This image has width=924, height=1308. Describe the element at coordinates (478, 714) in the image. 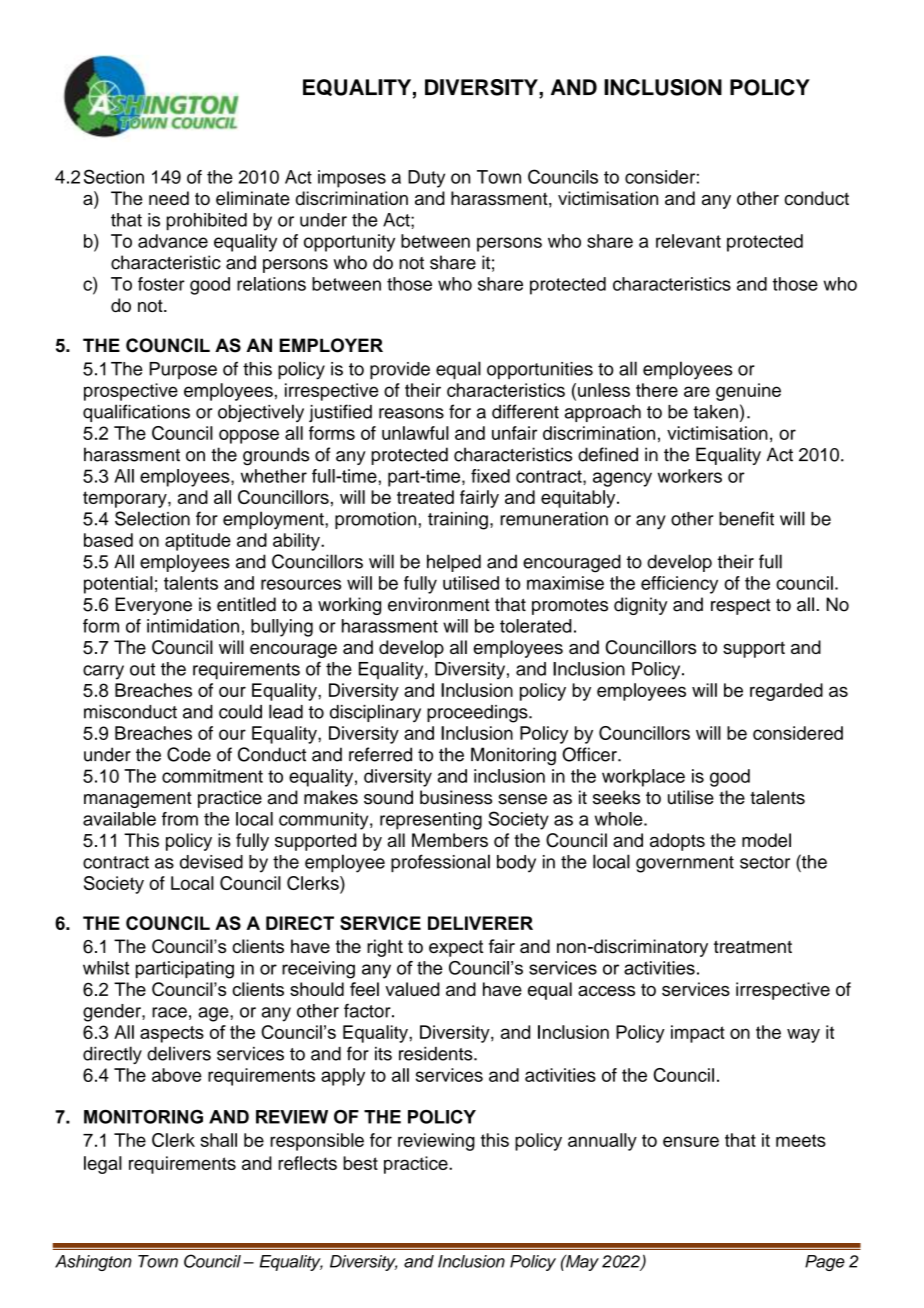

I see `proceedings` at that location.
